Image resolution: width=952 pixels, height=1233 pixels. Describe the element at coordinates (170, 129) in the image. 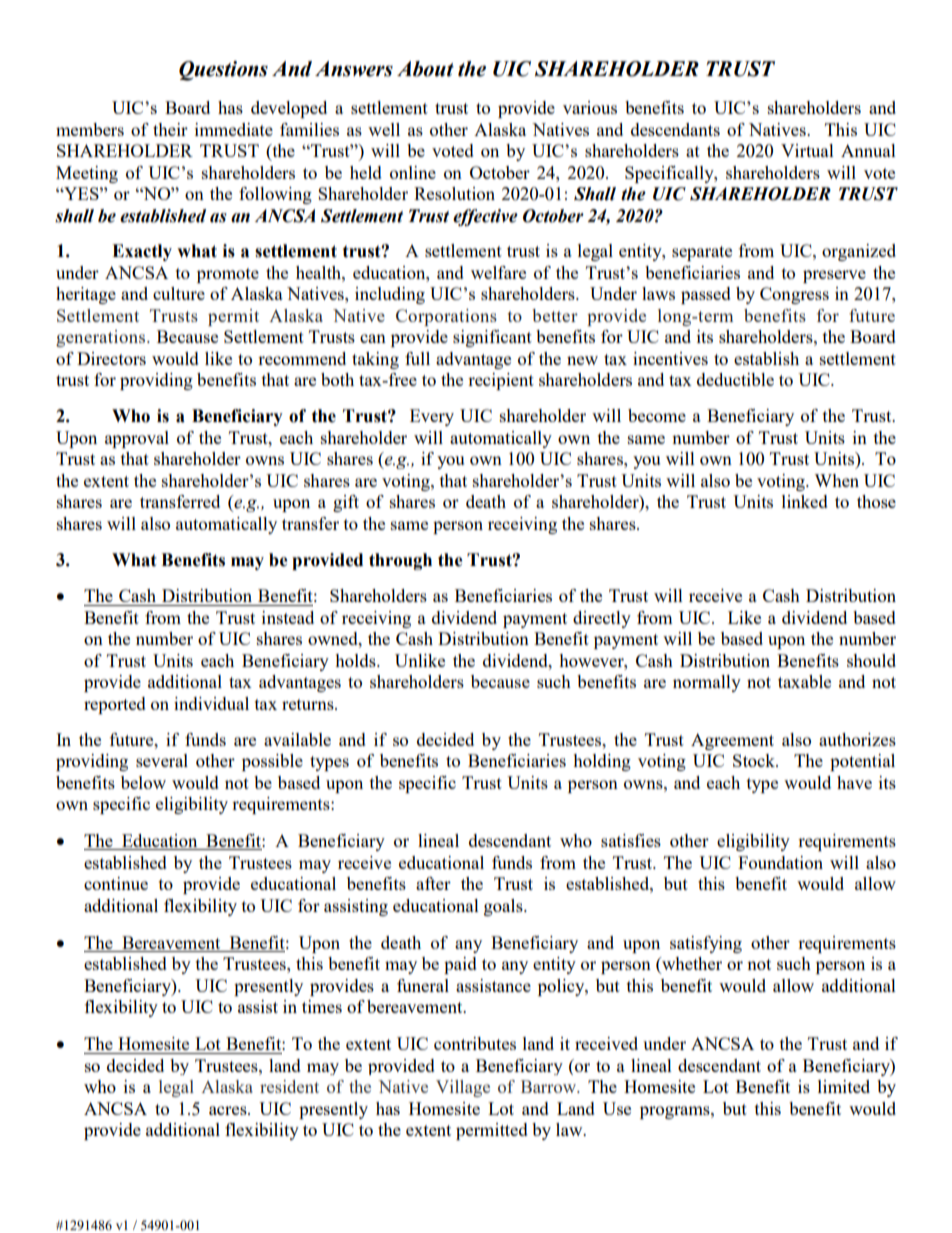

I see `their` at that location.
